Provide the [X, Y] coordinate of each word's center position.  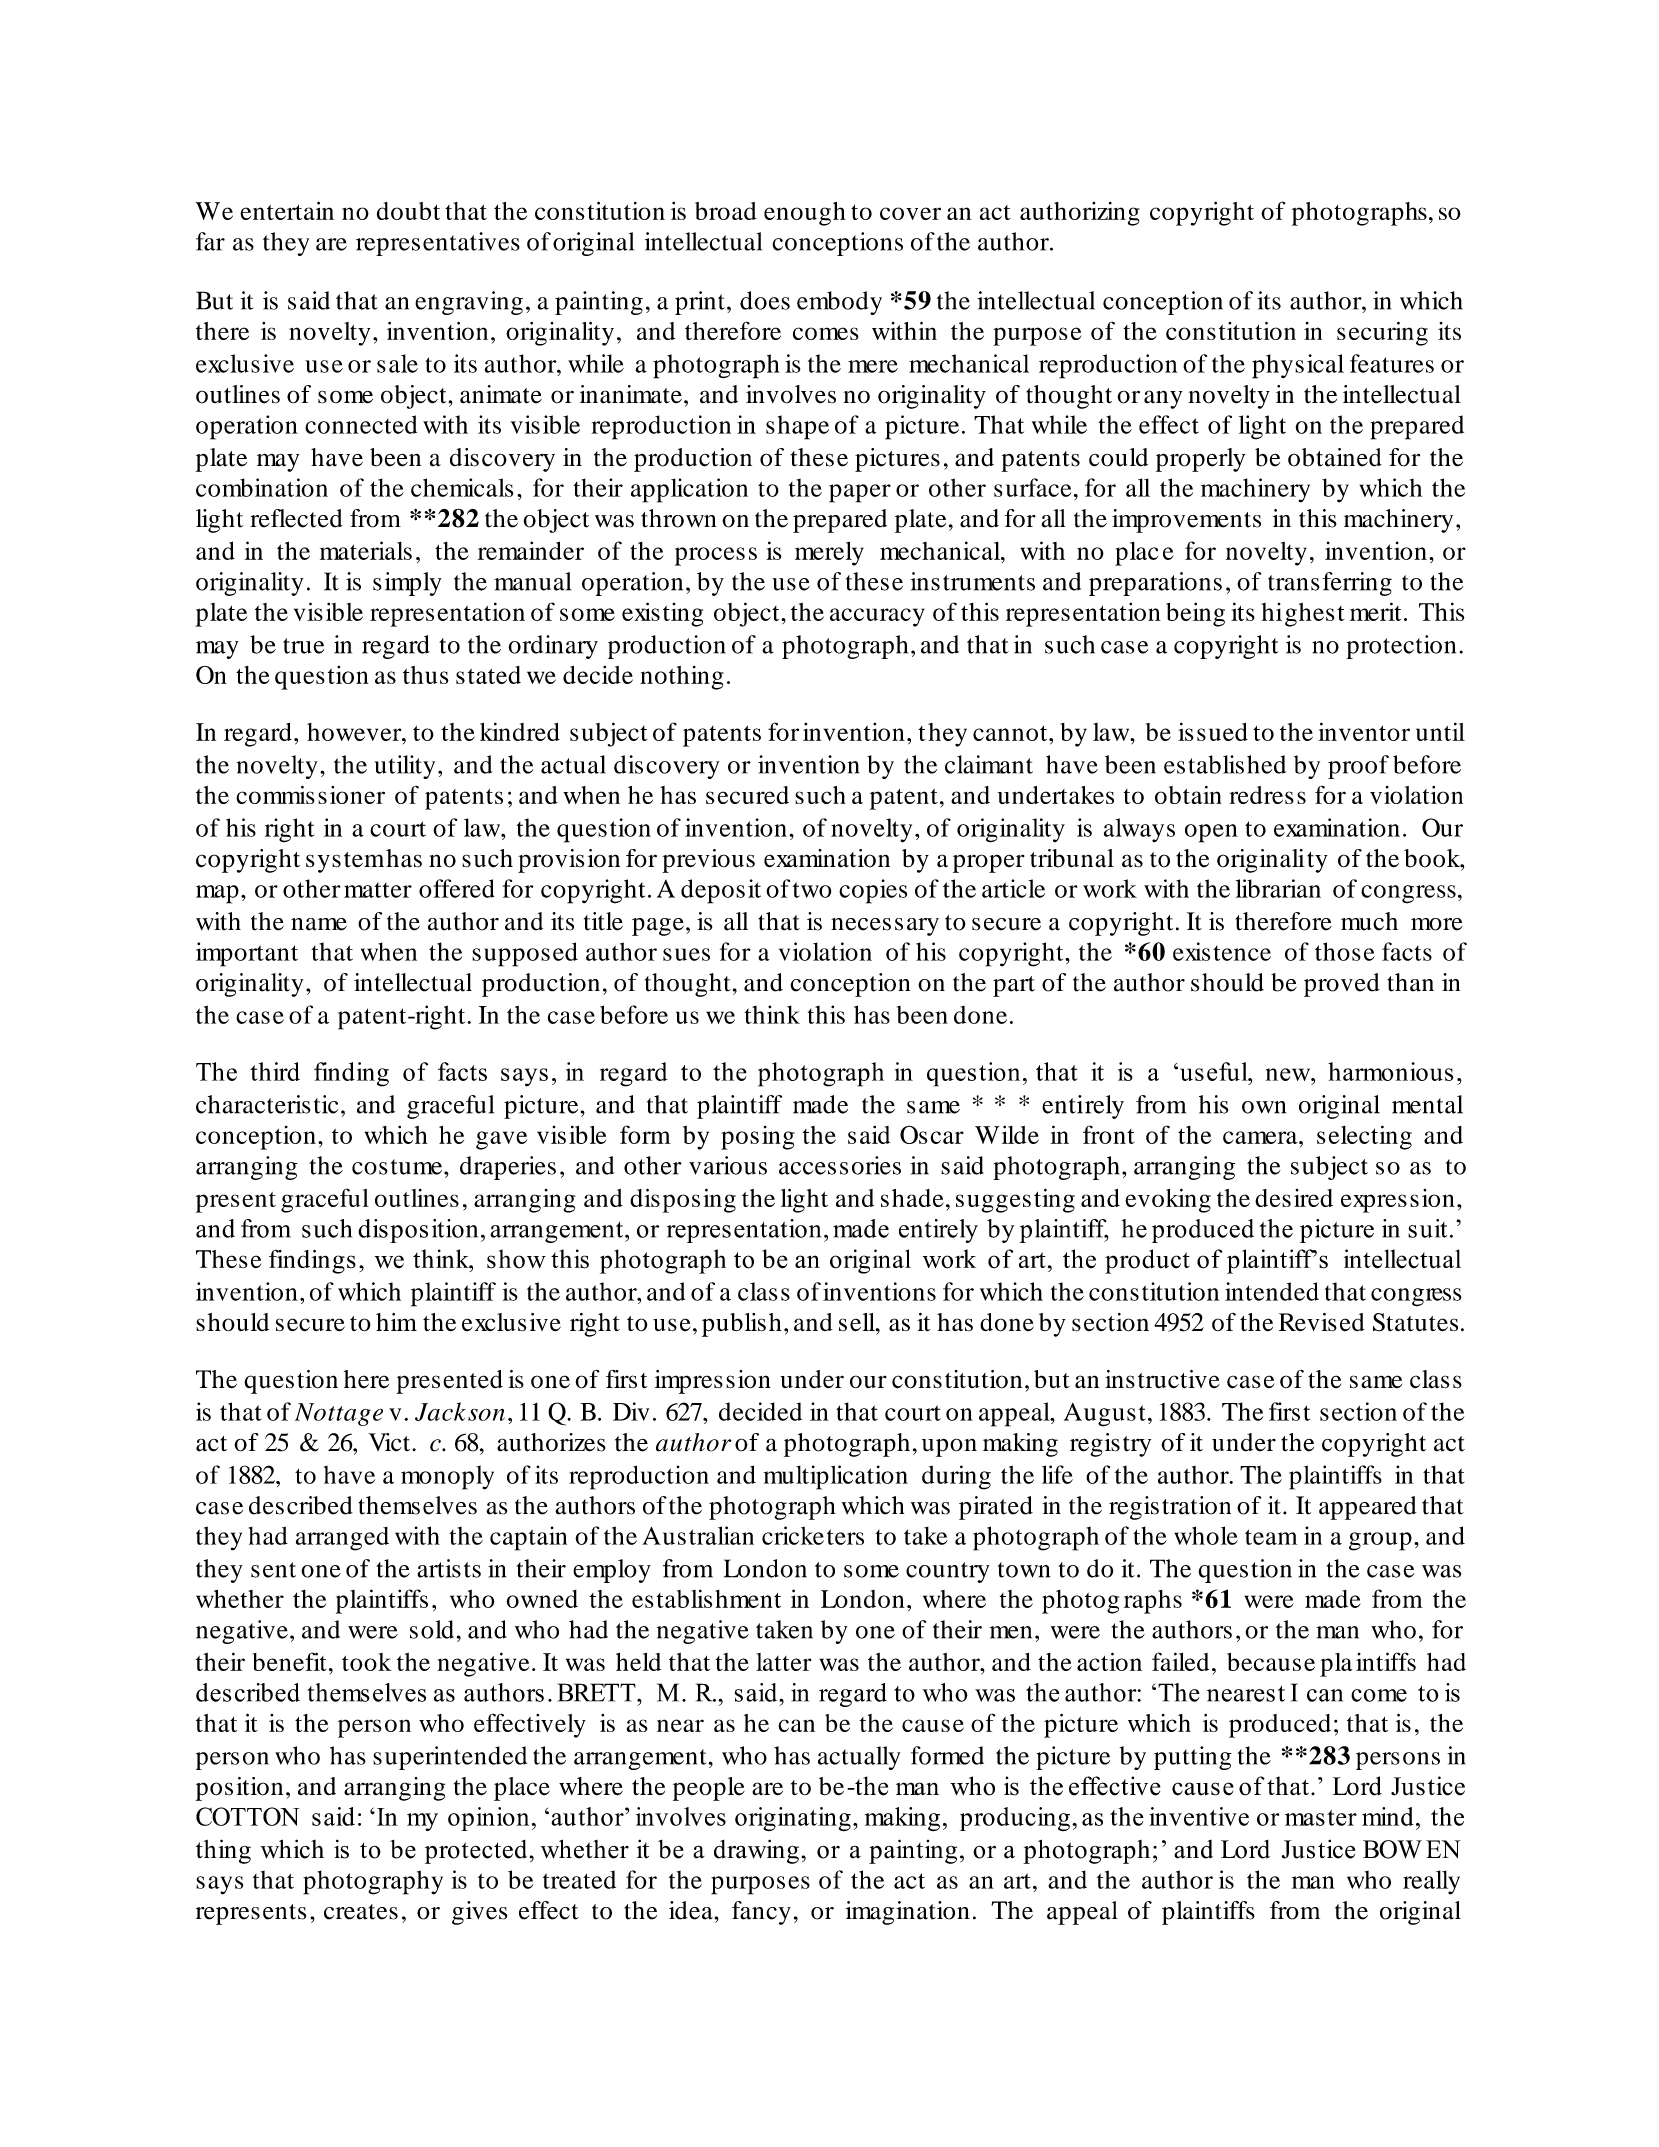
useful [1213, 1071]
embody [839, 303]
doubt [408, 211]
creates [361, 1912]
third [275, 1071]
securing [1382, 334]
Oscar [932, 1134]
